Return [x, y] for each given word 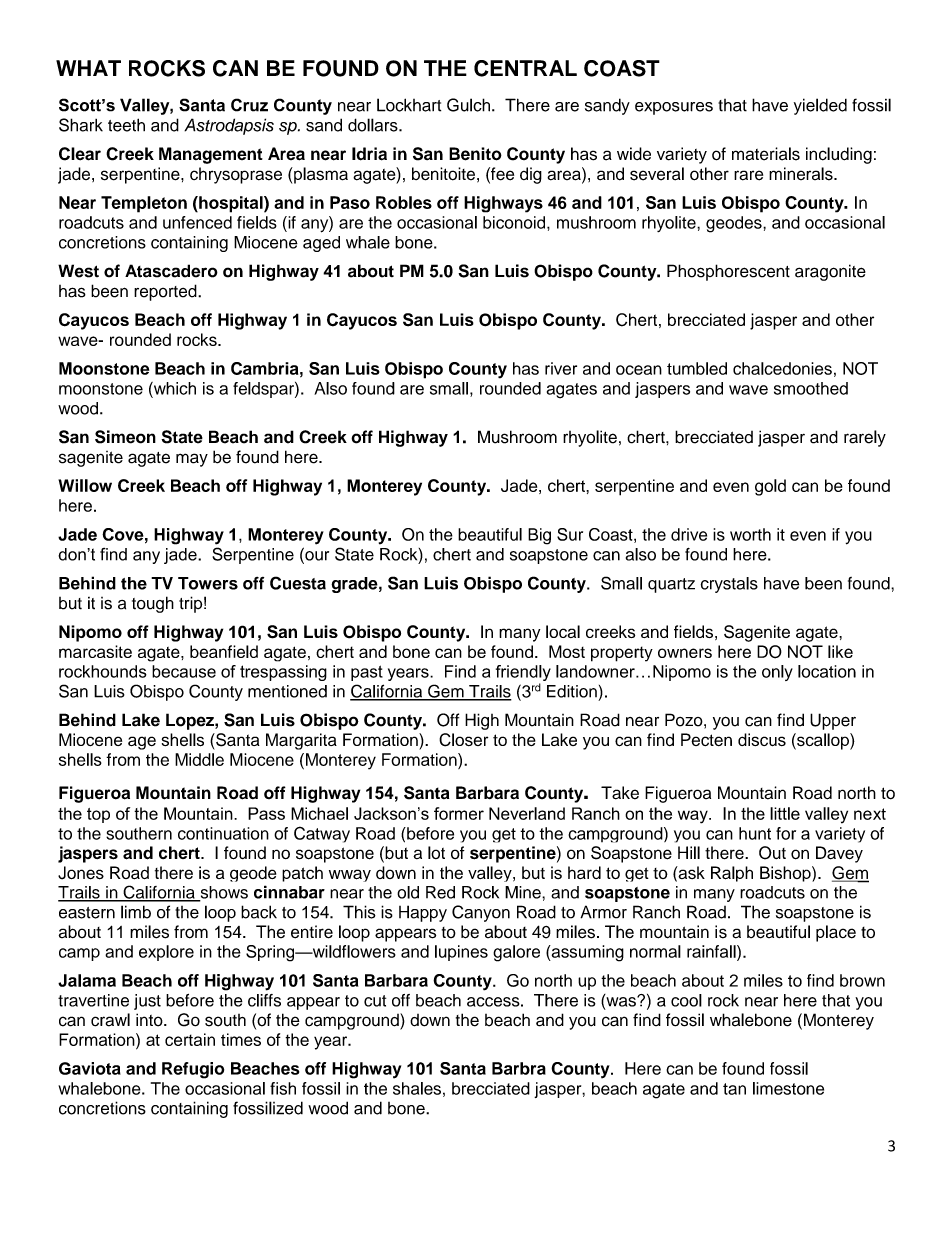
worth [750, 534]
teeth [126, 125]
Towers [208, 583]
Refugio [193, 1070]
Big [539, 536]
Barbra [519, 1068]
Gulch [470, 105]
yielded [820, 106]
